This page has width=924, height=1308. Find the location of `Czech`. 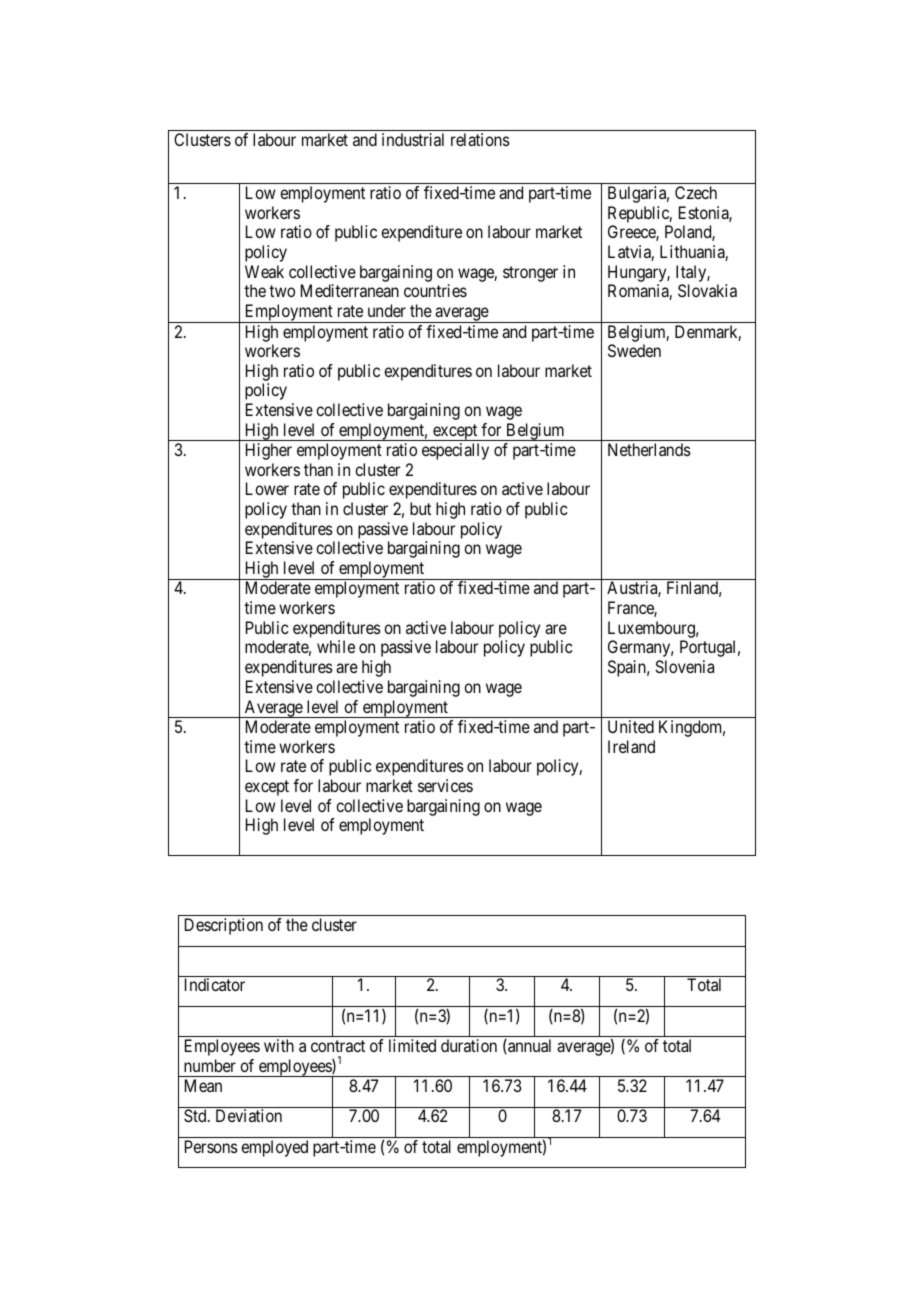

Czech is located at coordinates (696, 192).
